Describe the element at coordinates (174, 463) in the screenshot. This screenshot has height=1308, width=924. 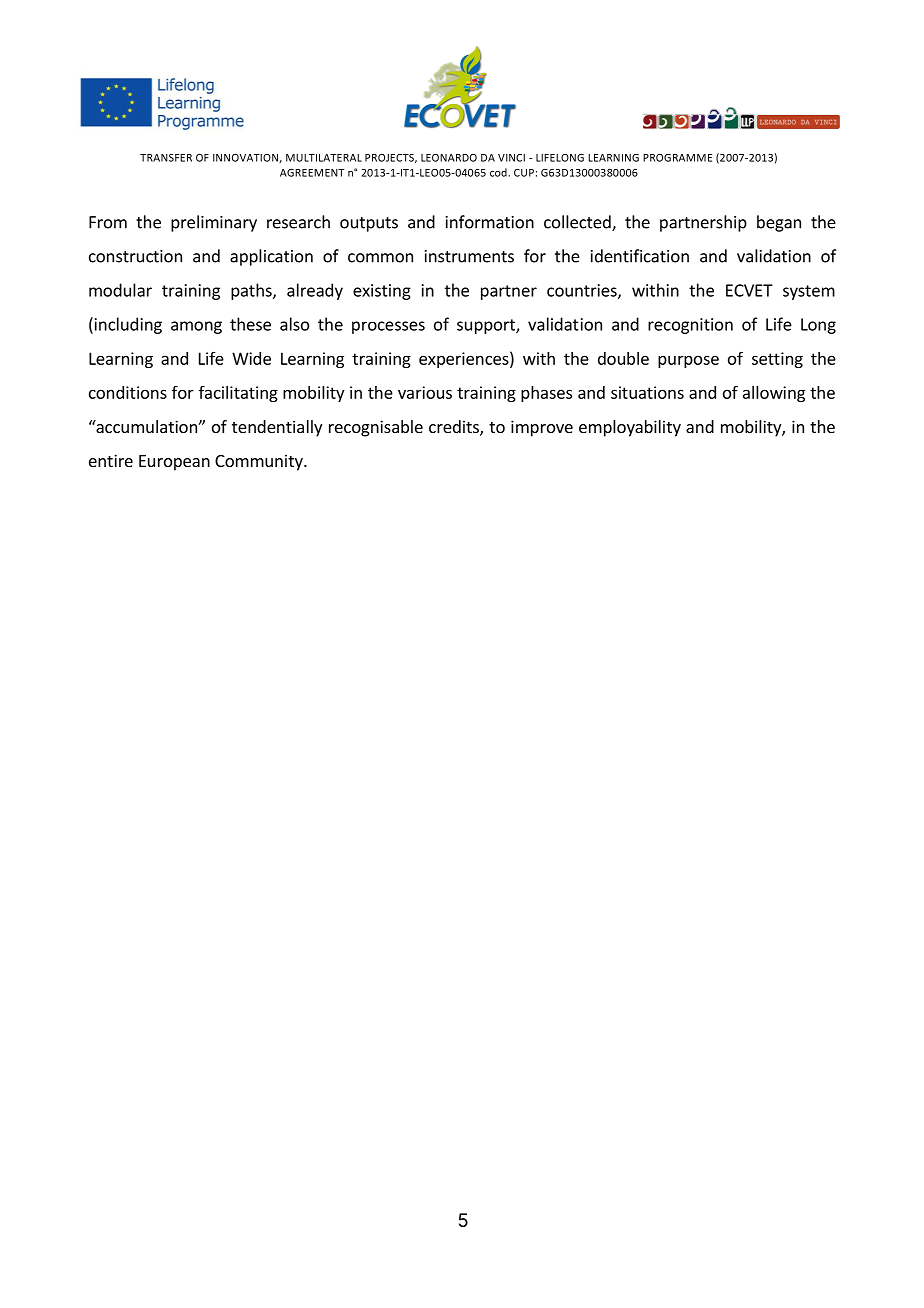
I see `European` at that location.
